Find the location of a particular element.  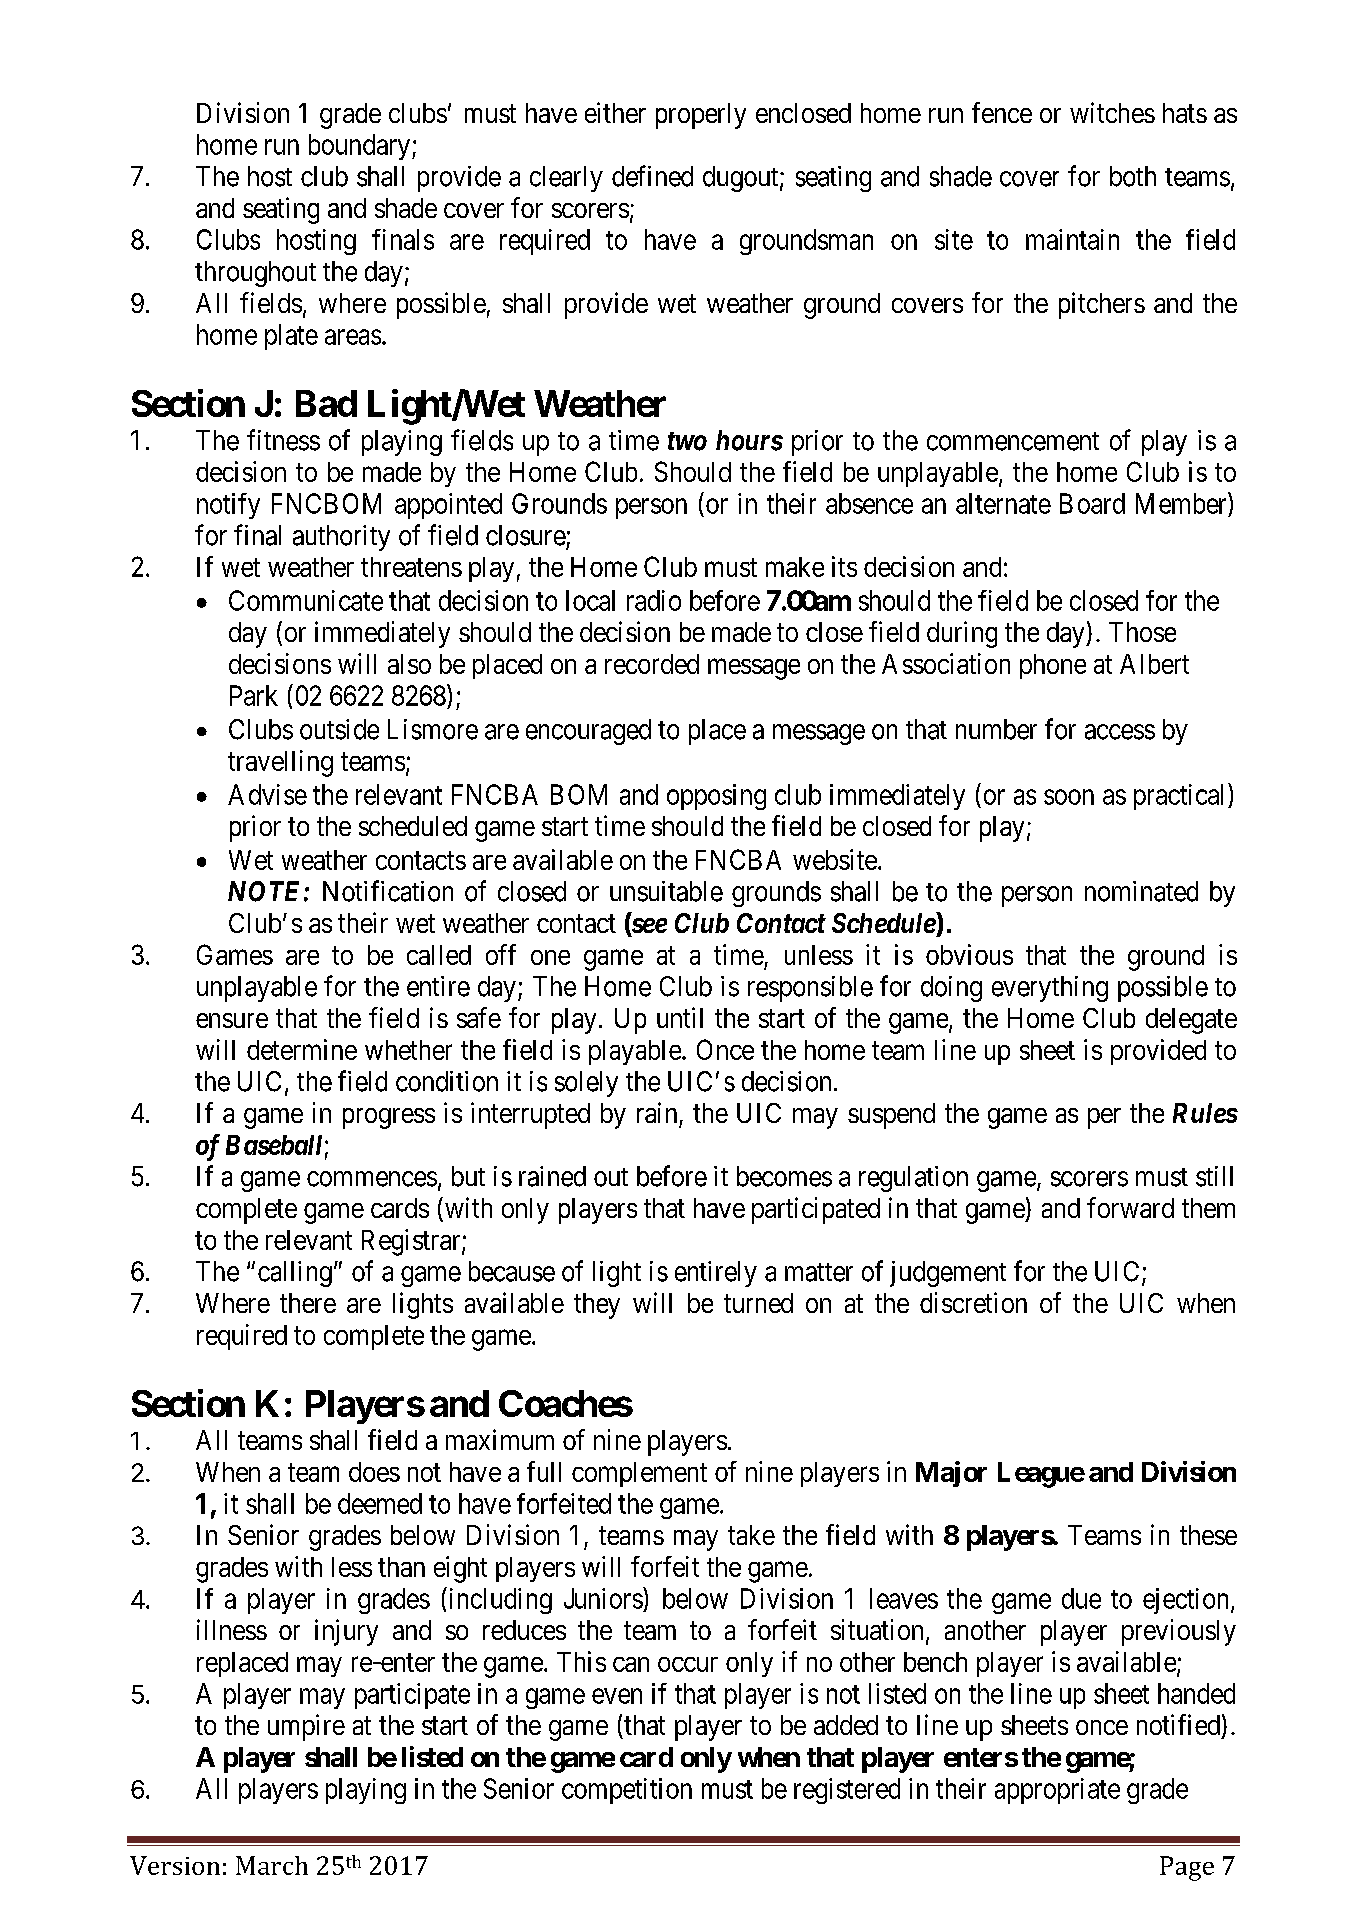

calling is located at coordinates (295, 1274).
